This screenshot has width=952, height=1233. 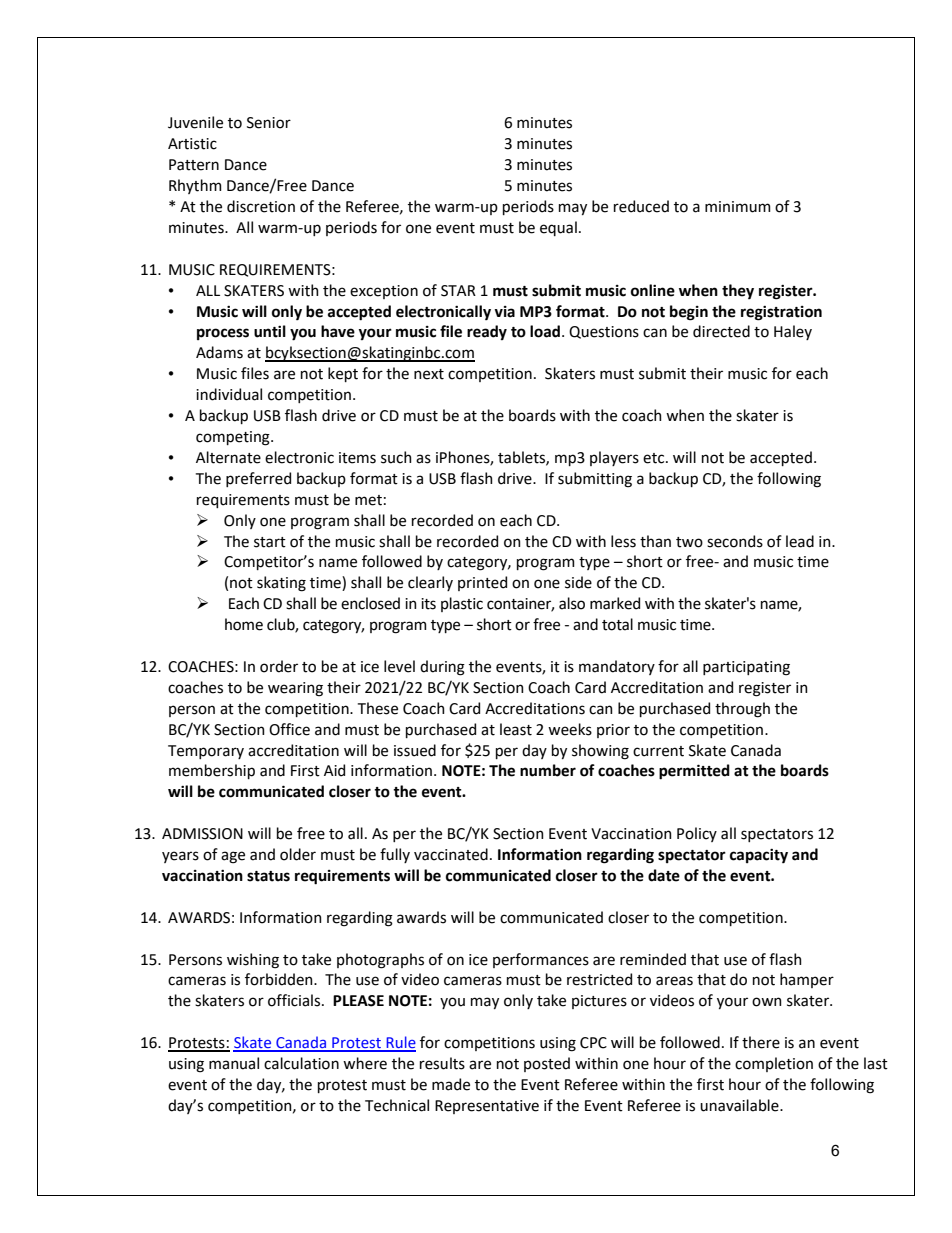 I want to click on Representative, so click(x=487, y=1107).
